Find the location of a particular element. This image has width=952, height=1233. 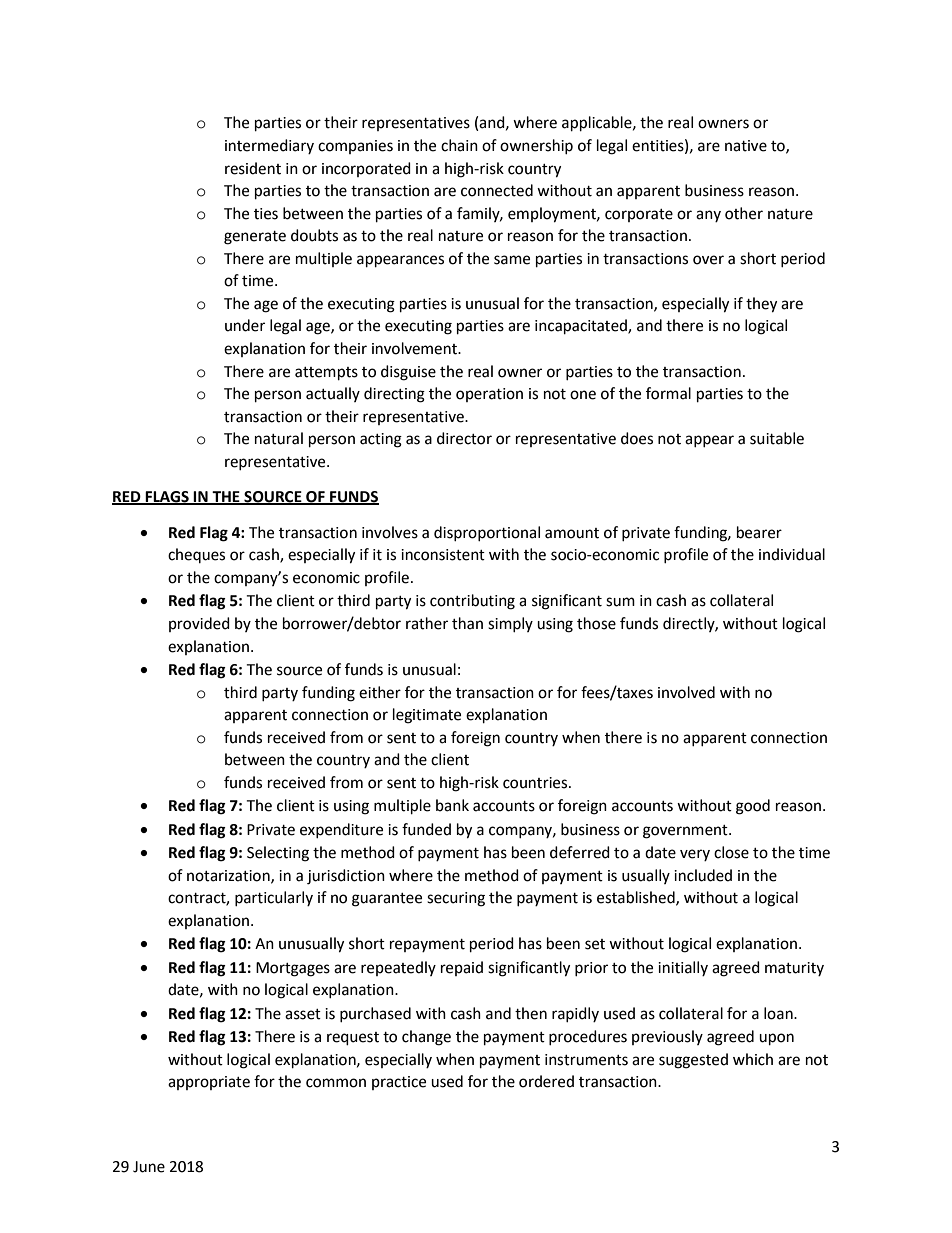

resident is located at coordinates (253, 168).
